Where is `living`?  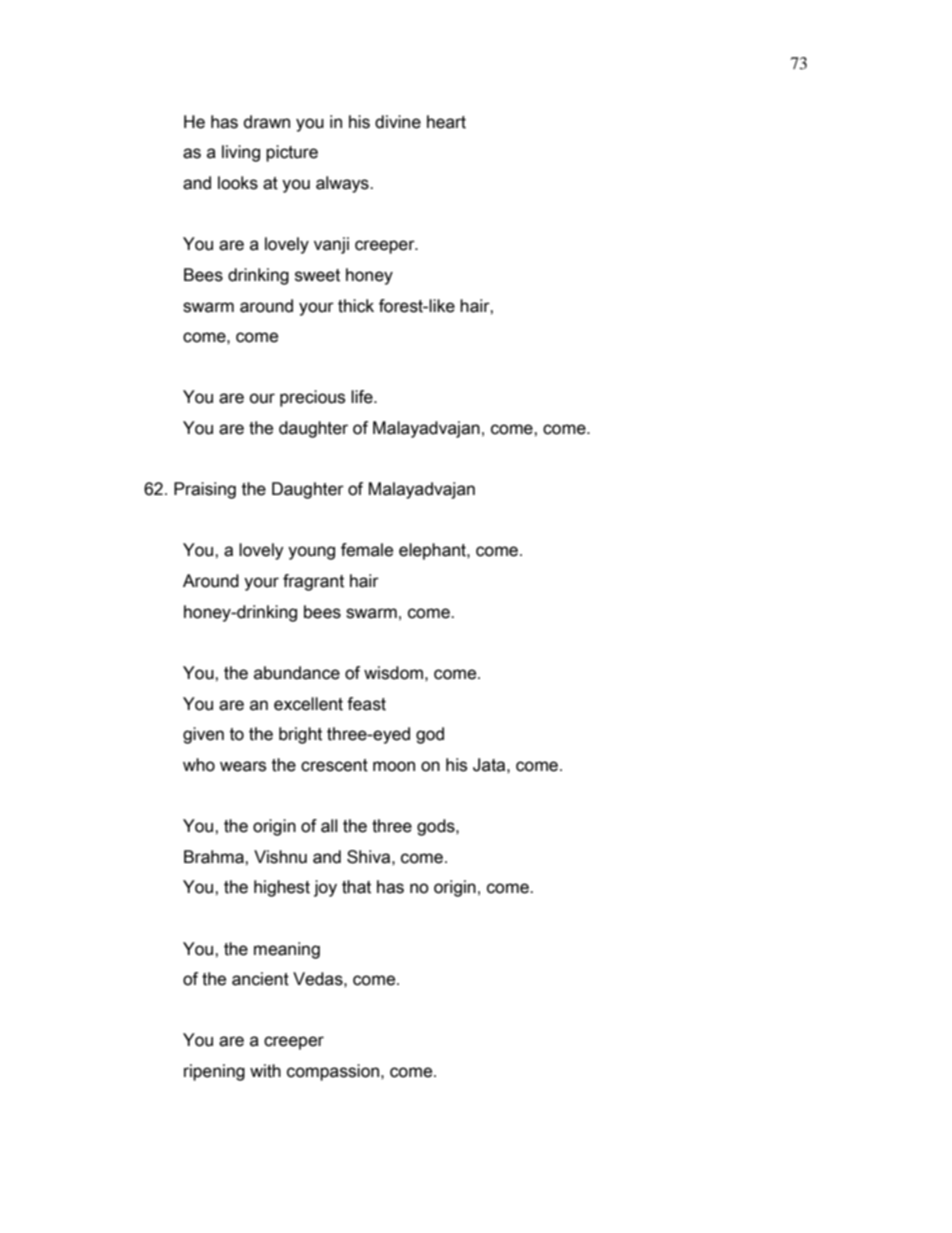
living is located at coordinates (241, 153).
